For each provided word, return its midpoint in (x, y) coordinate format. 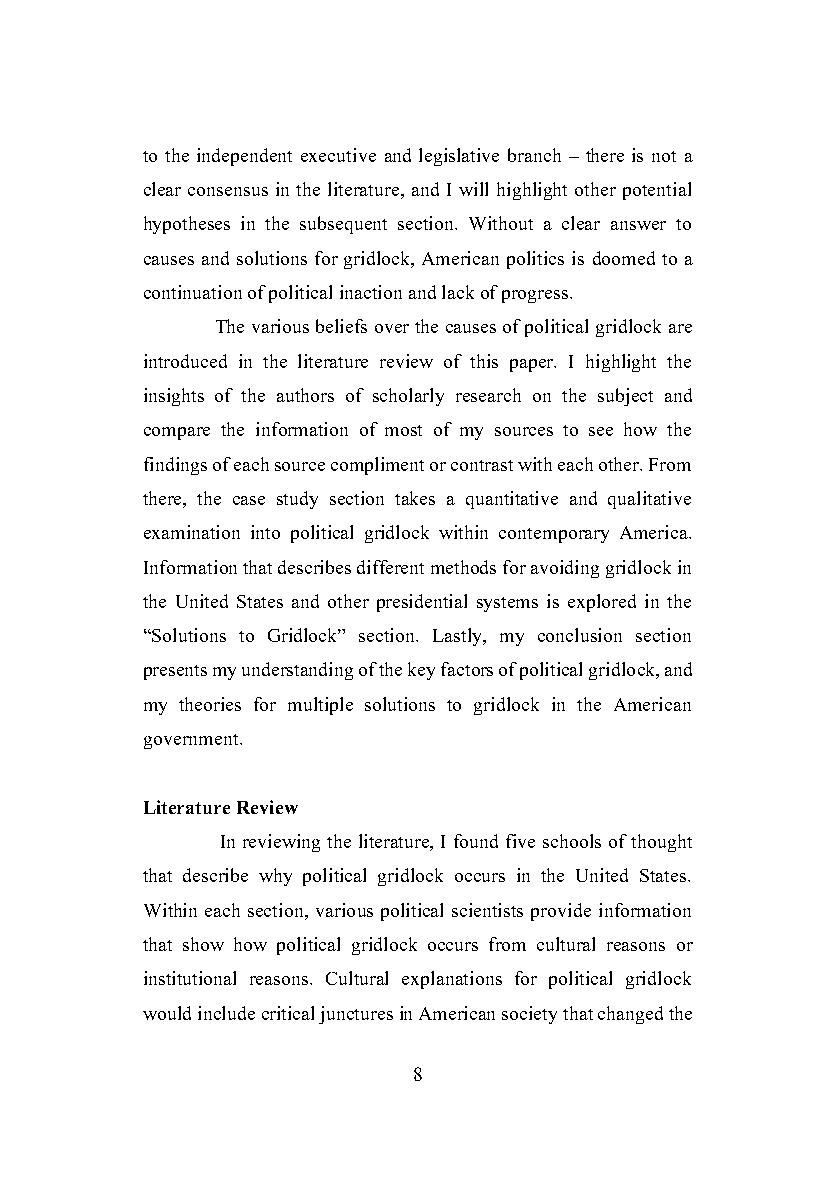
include (226, 1013)
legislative (459, 157)
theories (210, 704)
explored (602, 603)
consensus (228, 191)
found (476, 841)
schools (572, 841)
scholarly (408, 397)
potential (657, 191)
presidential (422, 603)
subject (625, 397)
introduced (185, 361)
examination (192, 532)
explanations (452, 980)
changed (630, 1015)
